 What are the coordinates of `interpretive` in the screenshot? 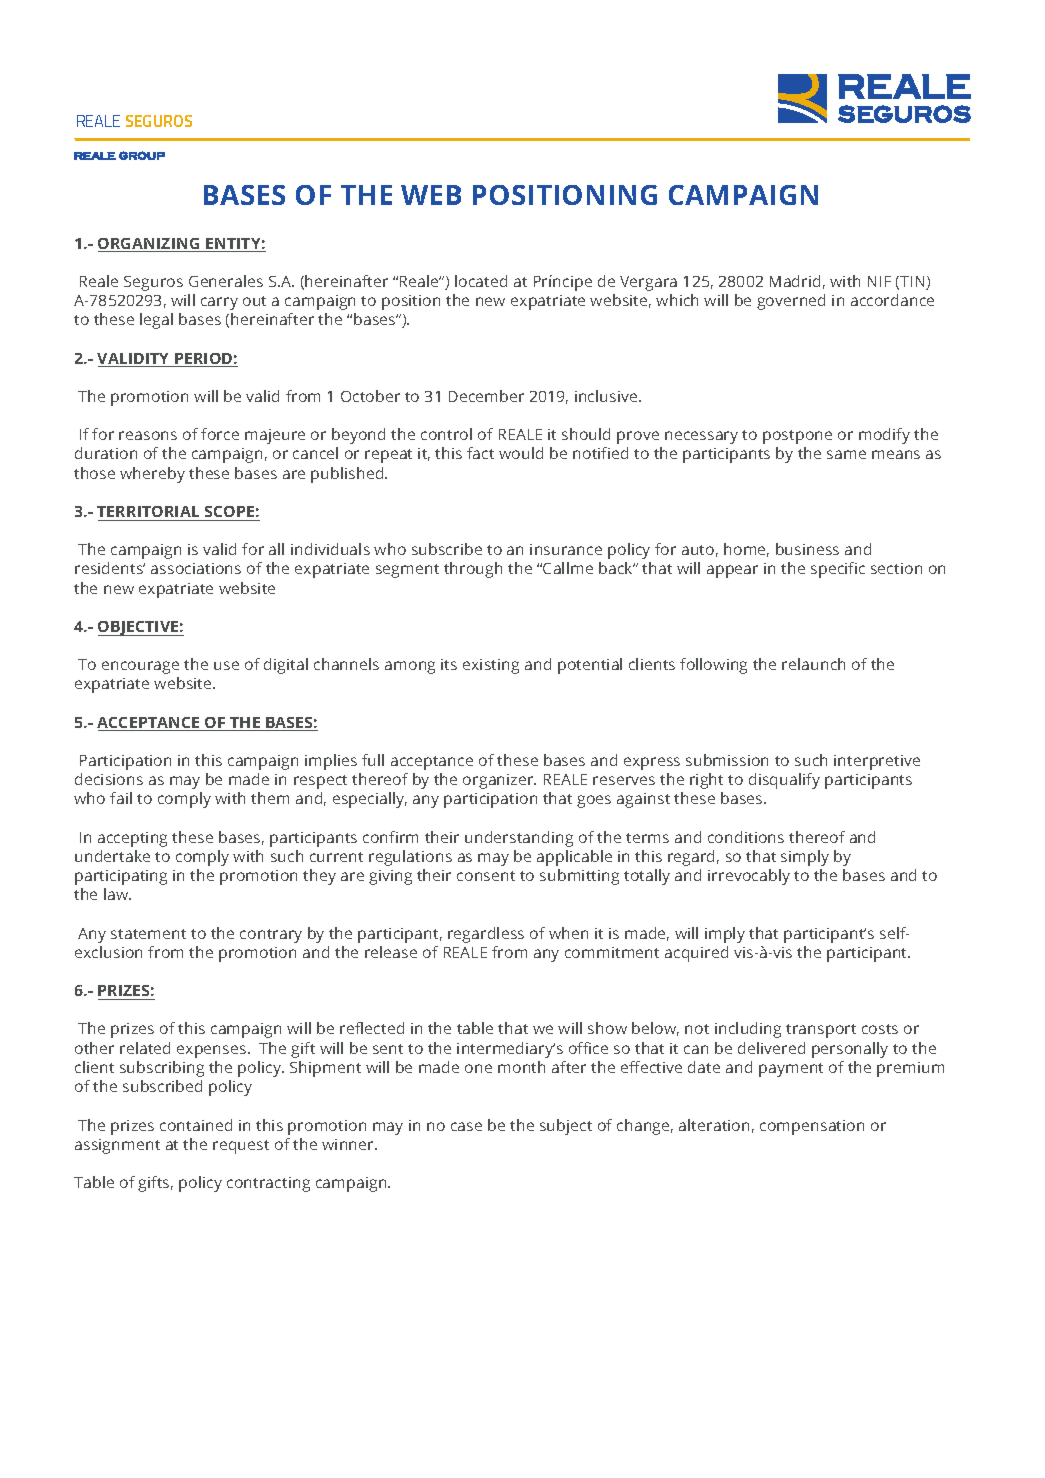 It's located at (877, 762).
